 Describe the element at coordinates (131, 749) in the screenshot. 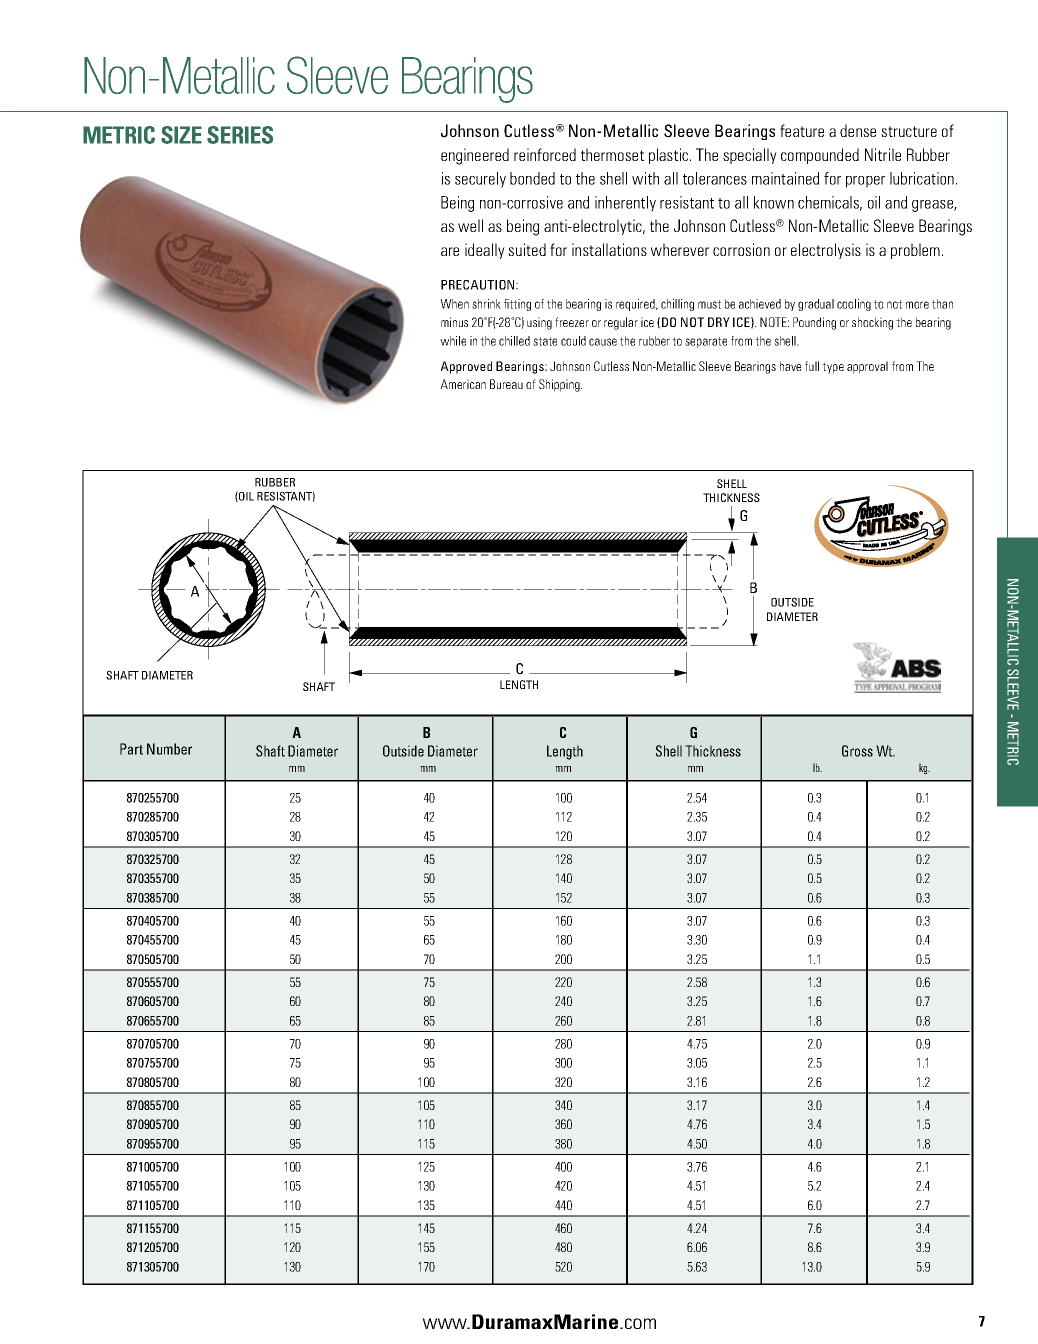

I see `Part` at that location.
